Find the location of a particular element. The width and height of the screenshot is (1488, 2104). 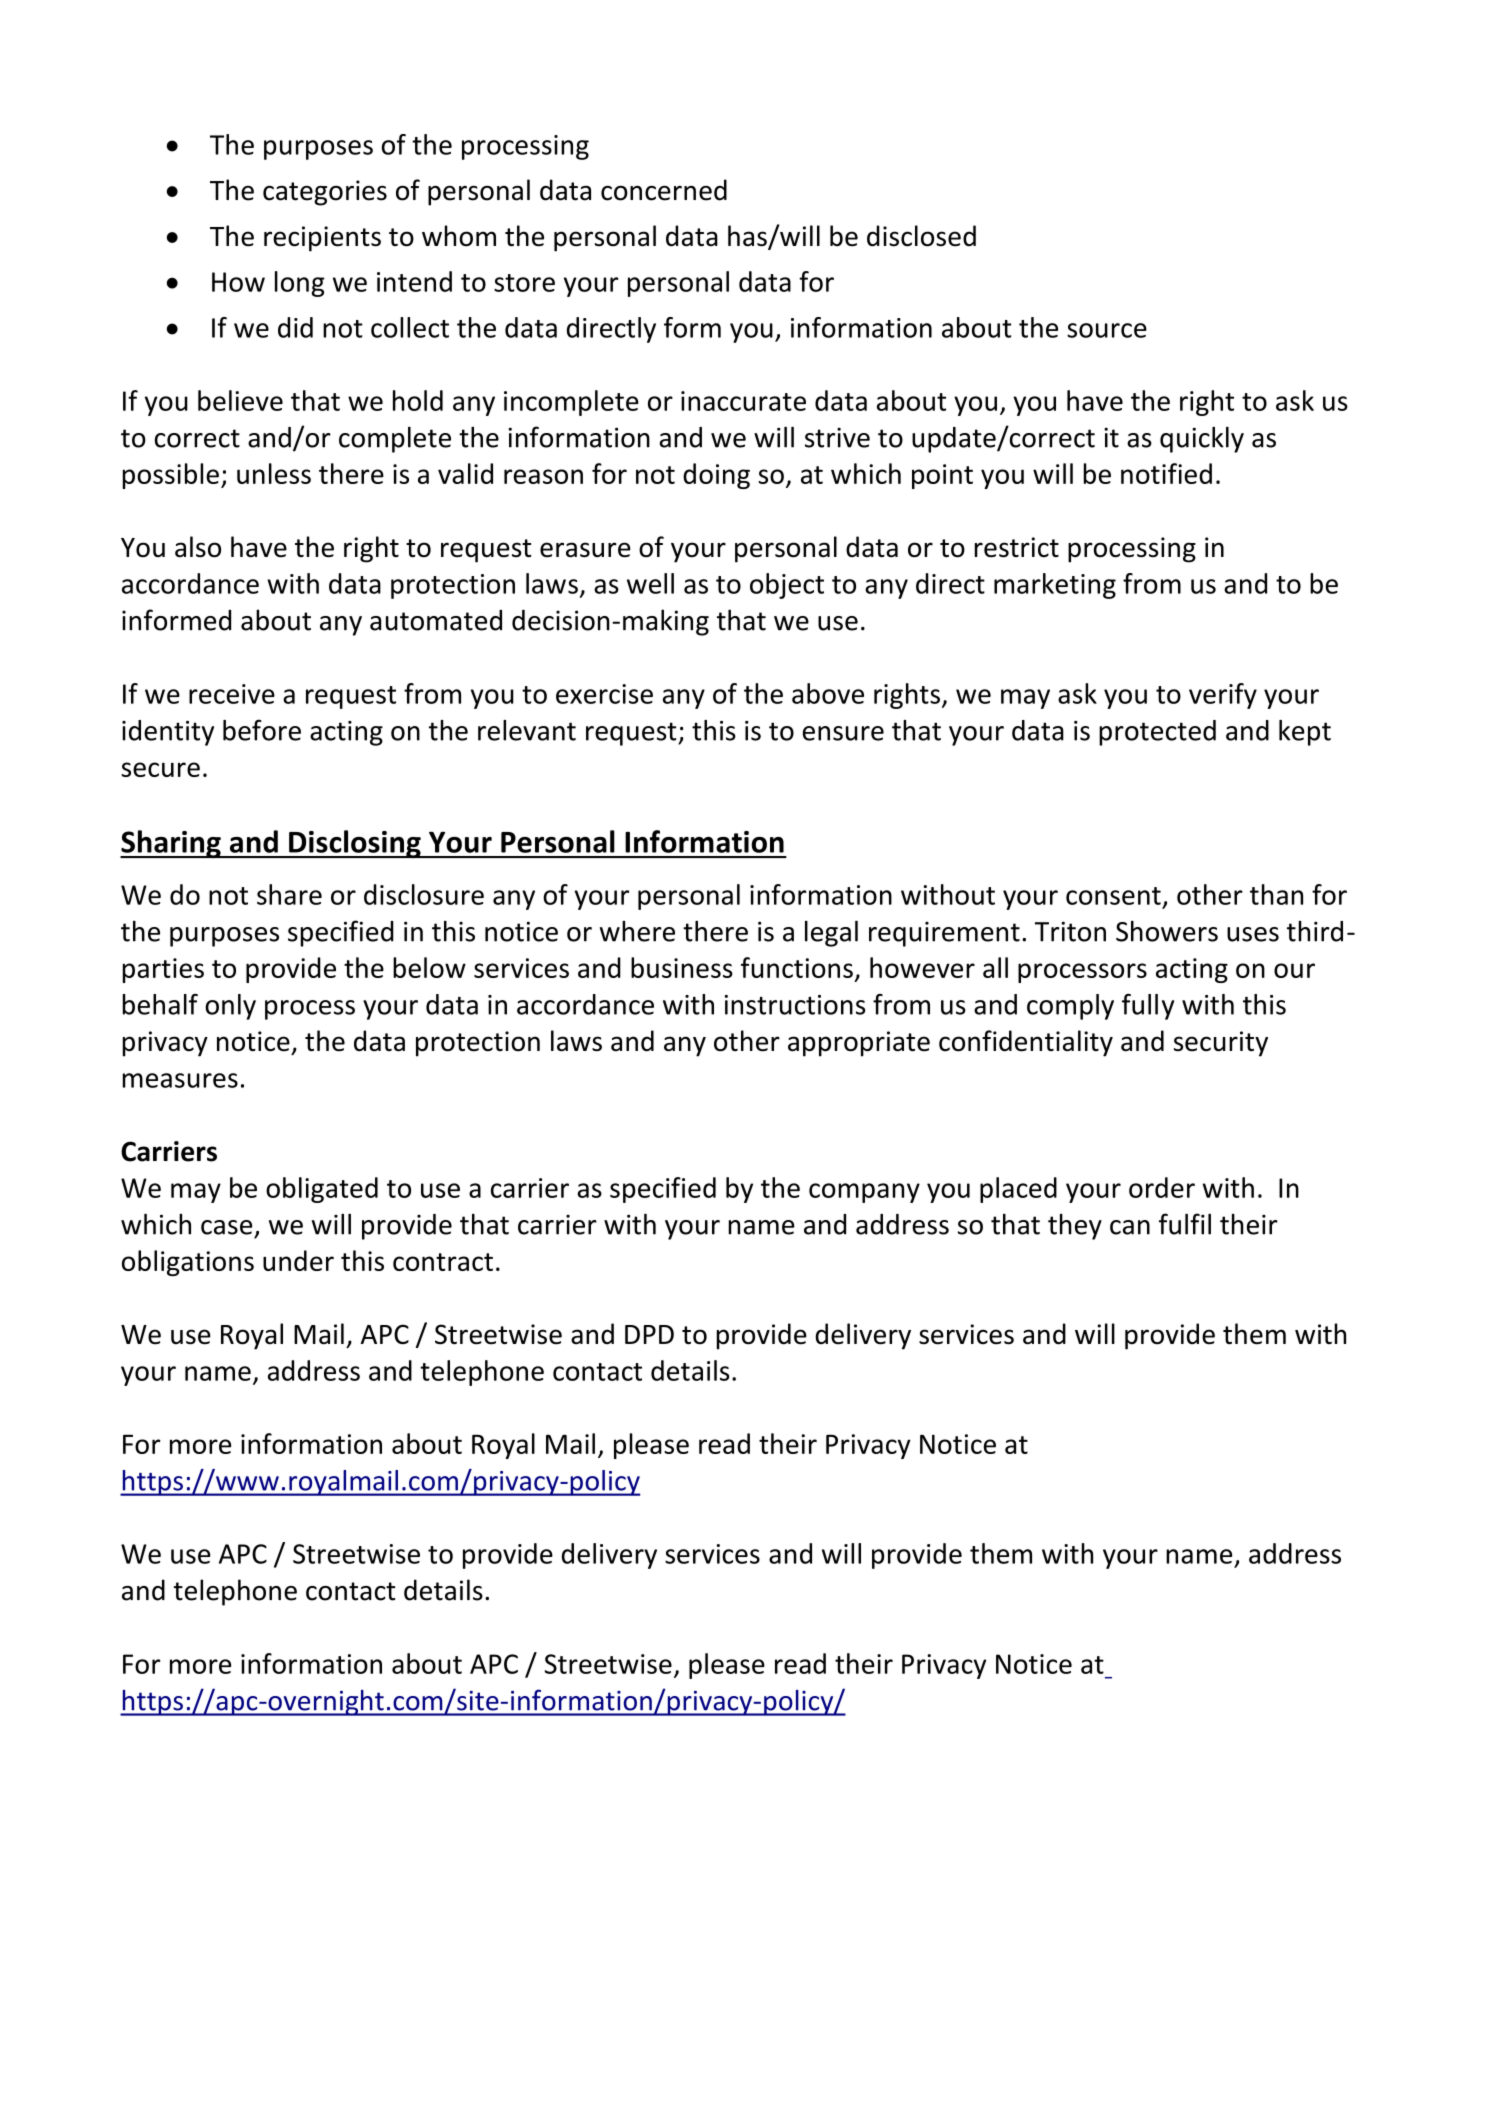

can is located at coordinates (1130, 1227).
